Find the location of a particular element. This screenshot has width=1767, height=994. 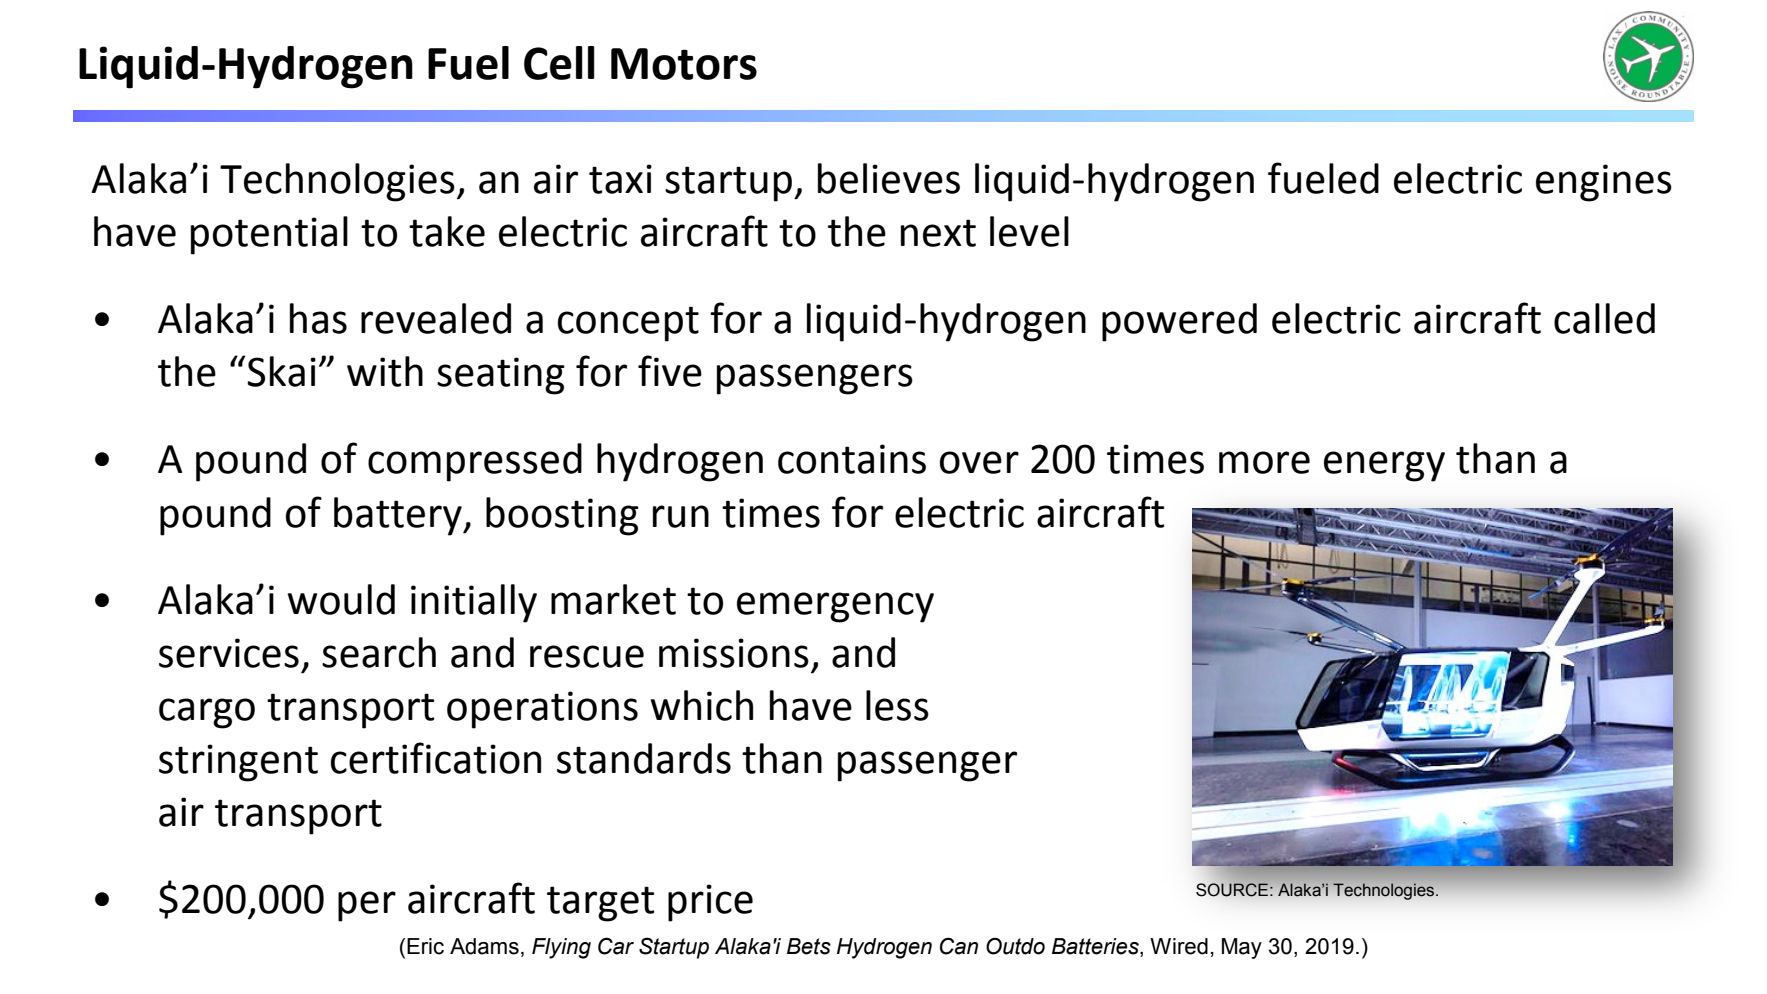

engines is located at coordinates (1604, 183).
